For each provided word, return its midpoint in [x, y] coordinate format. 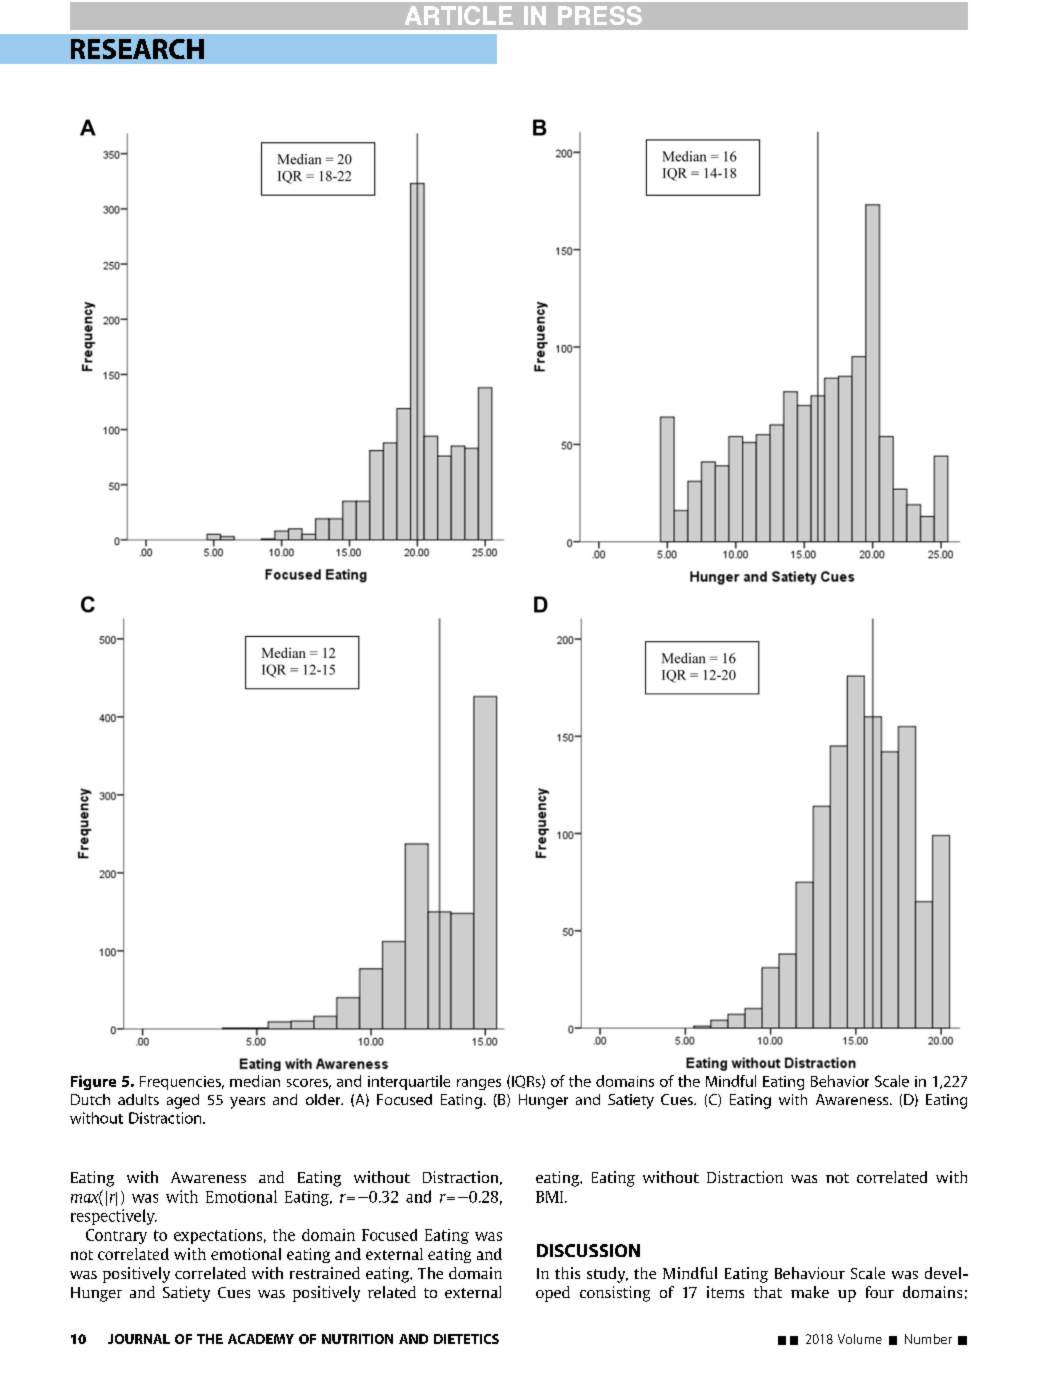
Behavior [840, 1081]
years [247, 1103]
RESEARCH [137, 49]
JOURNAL [139, 1339]
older [324, 1099]
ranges [479, 1084]
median [255, 1081]
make [810, 1292]
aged [183, 1101]
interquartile [409, 1082]
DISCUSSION [588, 1250]
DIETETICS [466, 1339]
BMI [551, 1197]
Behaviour [810, 1273]
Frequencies [181, 1083]
